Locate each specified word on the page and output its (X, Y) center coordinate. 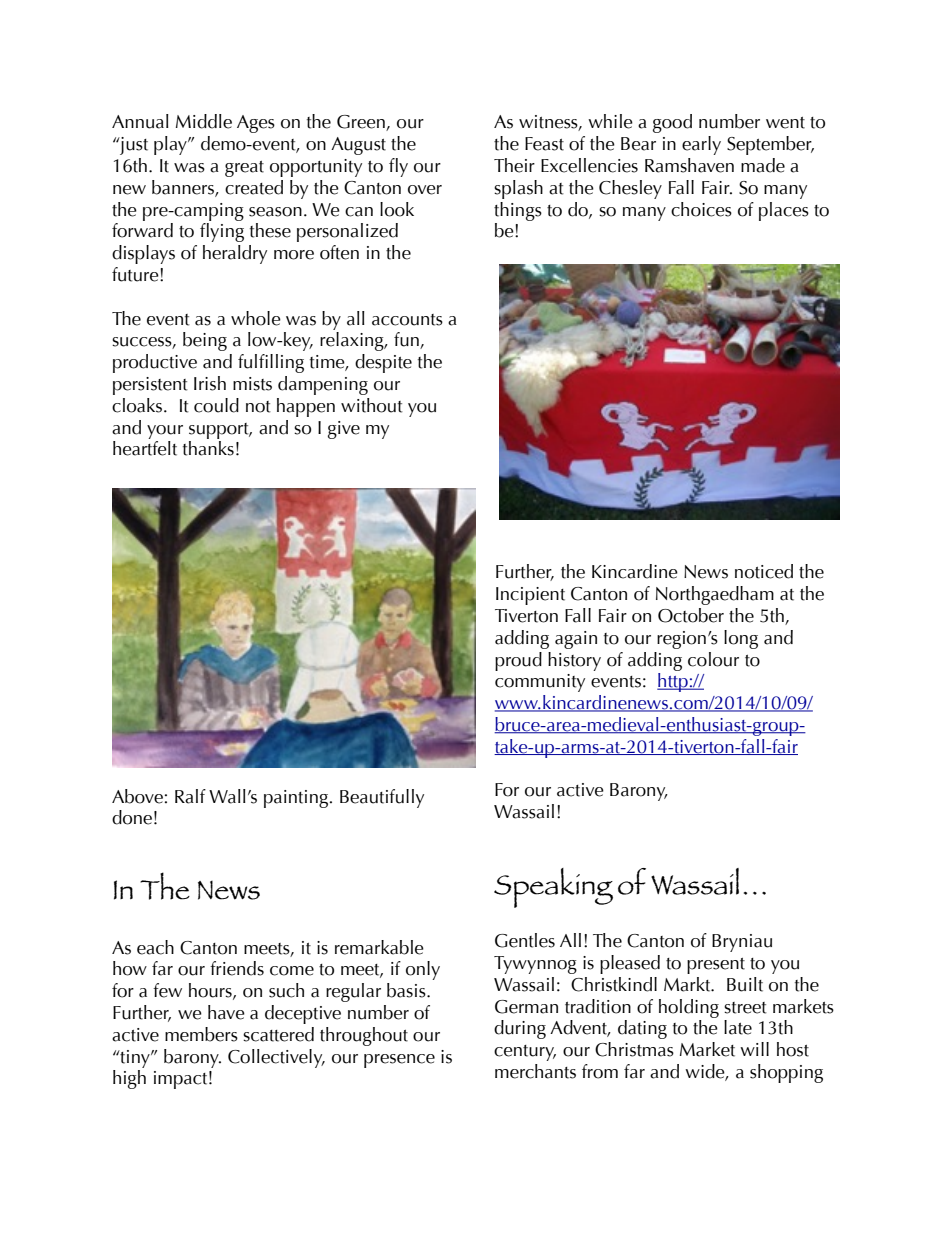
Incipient (530, 596)
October (691, 615)
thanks (208, 448)
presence (399, 1061)
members (201, 1034)
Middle (204, 121)
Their (514, 165)
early (701, 145)
